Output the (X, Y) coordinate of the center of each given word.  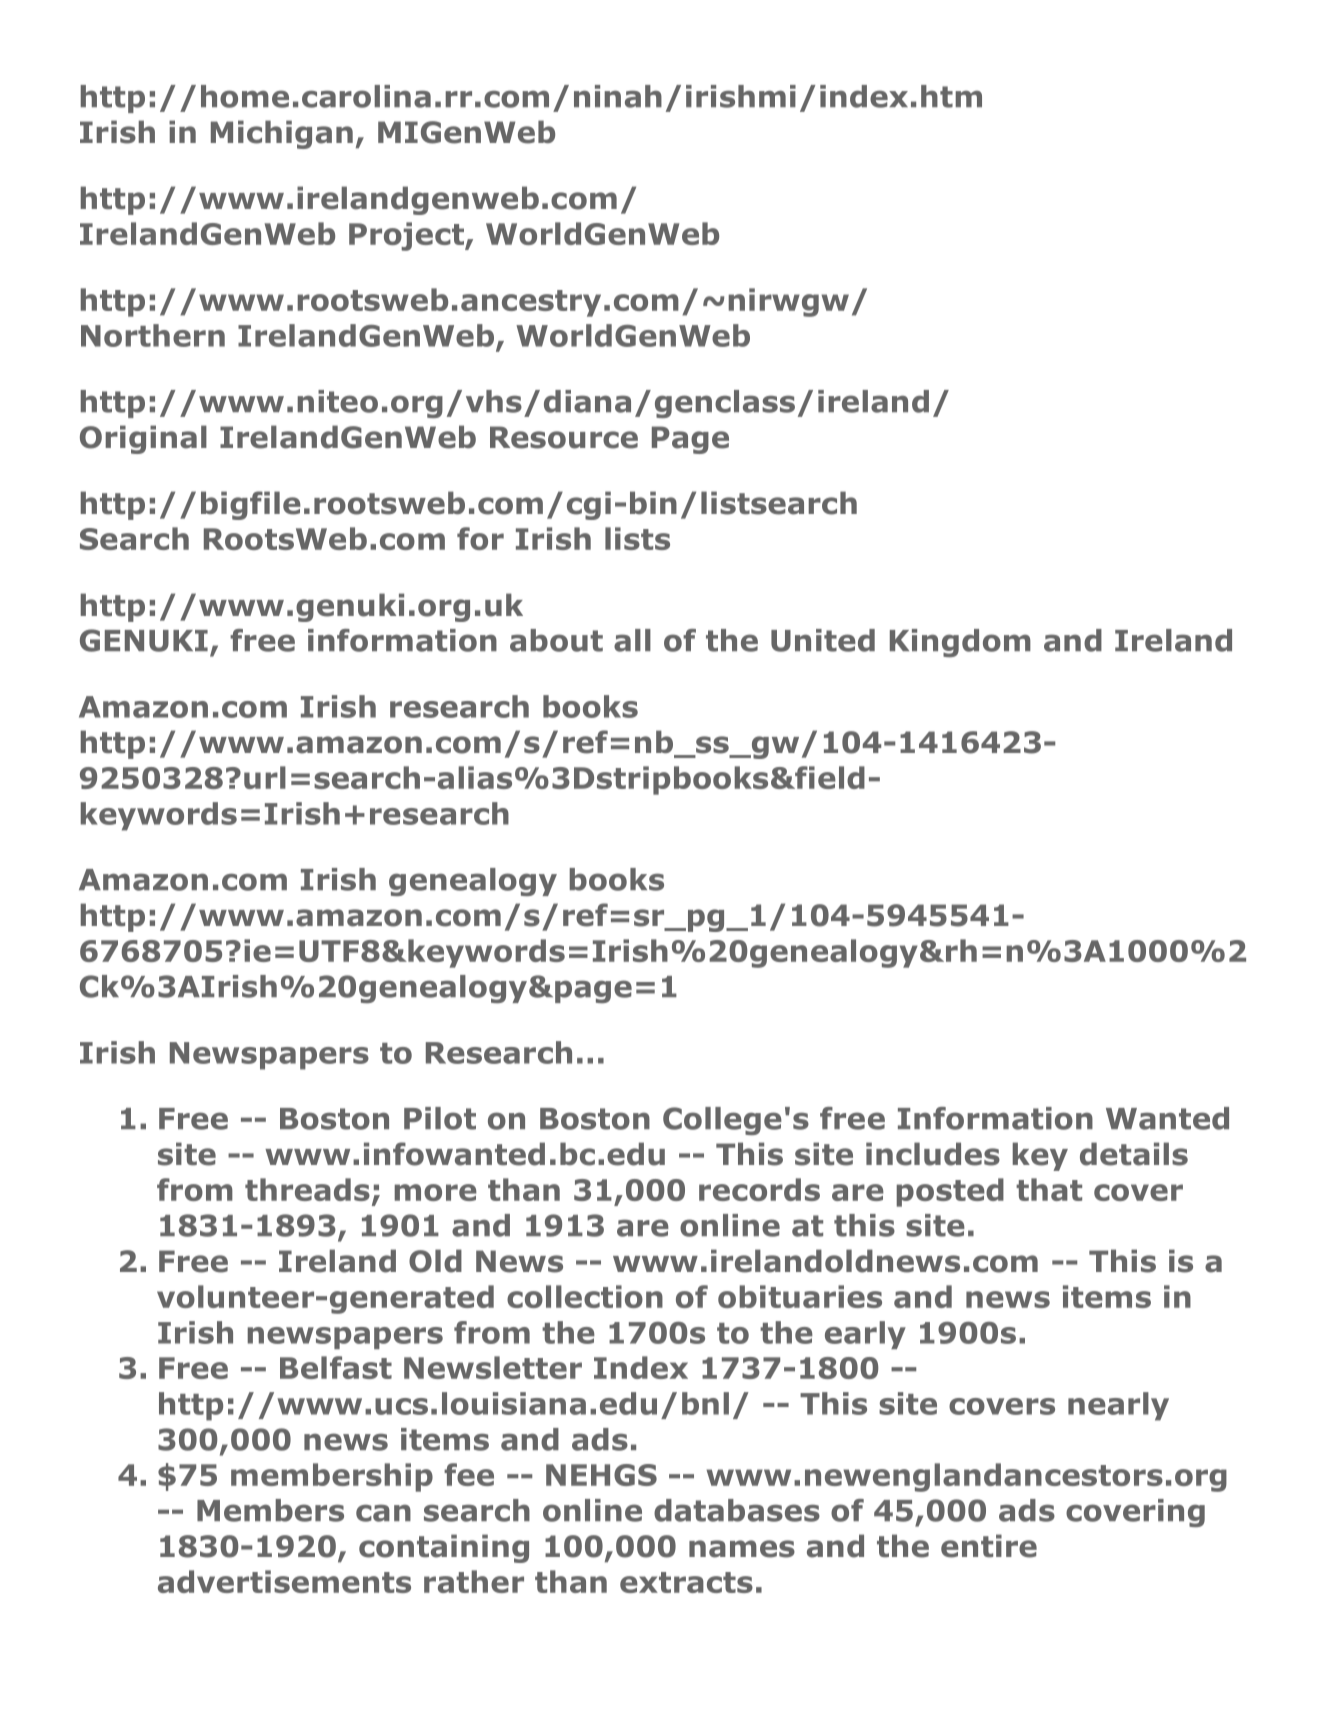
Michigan (282, 134)
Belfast (336, 1367)
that (1049, 1189)
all (632, 640)
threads (307, 1189)
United (823, 640)
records (759, 1189)
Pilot (440, 1118)
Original (143, 439)
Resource (564, 437)
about (556, 640)
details (1134, 1154)
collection (585, 1296)
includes (933, 1154)
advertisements (284, 1581)
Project (407, 236)
